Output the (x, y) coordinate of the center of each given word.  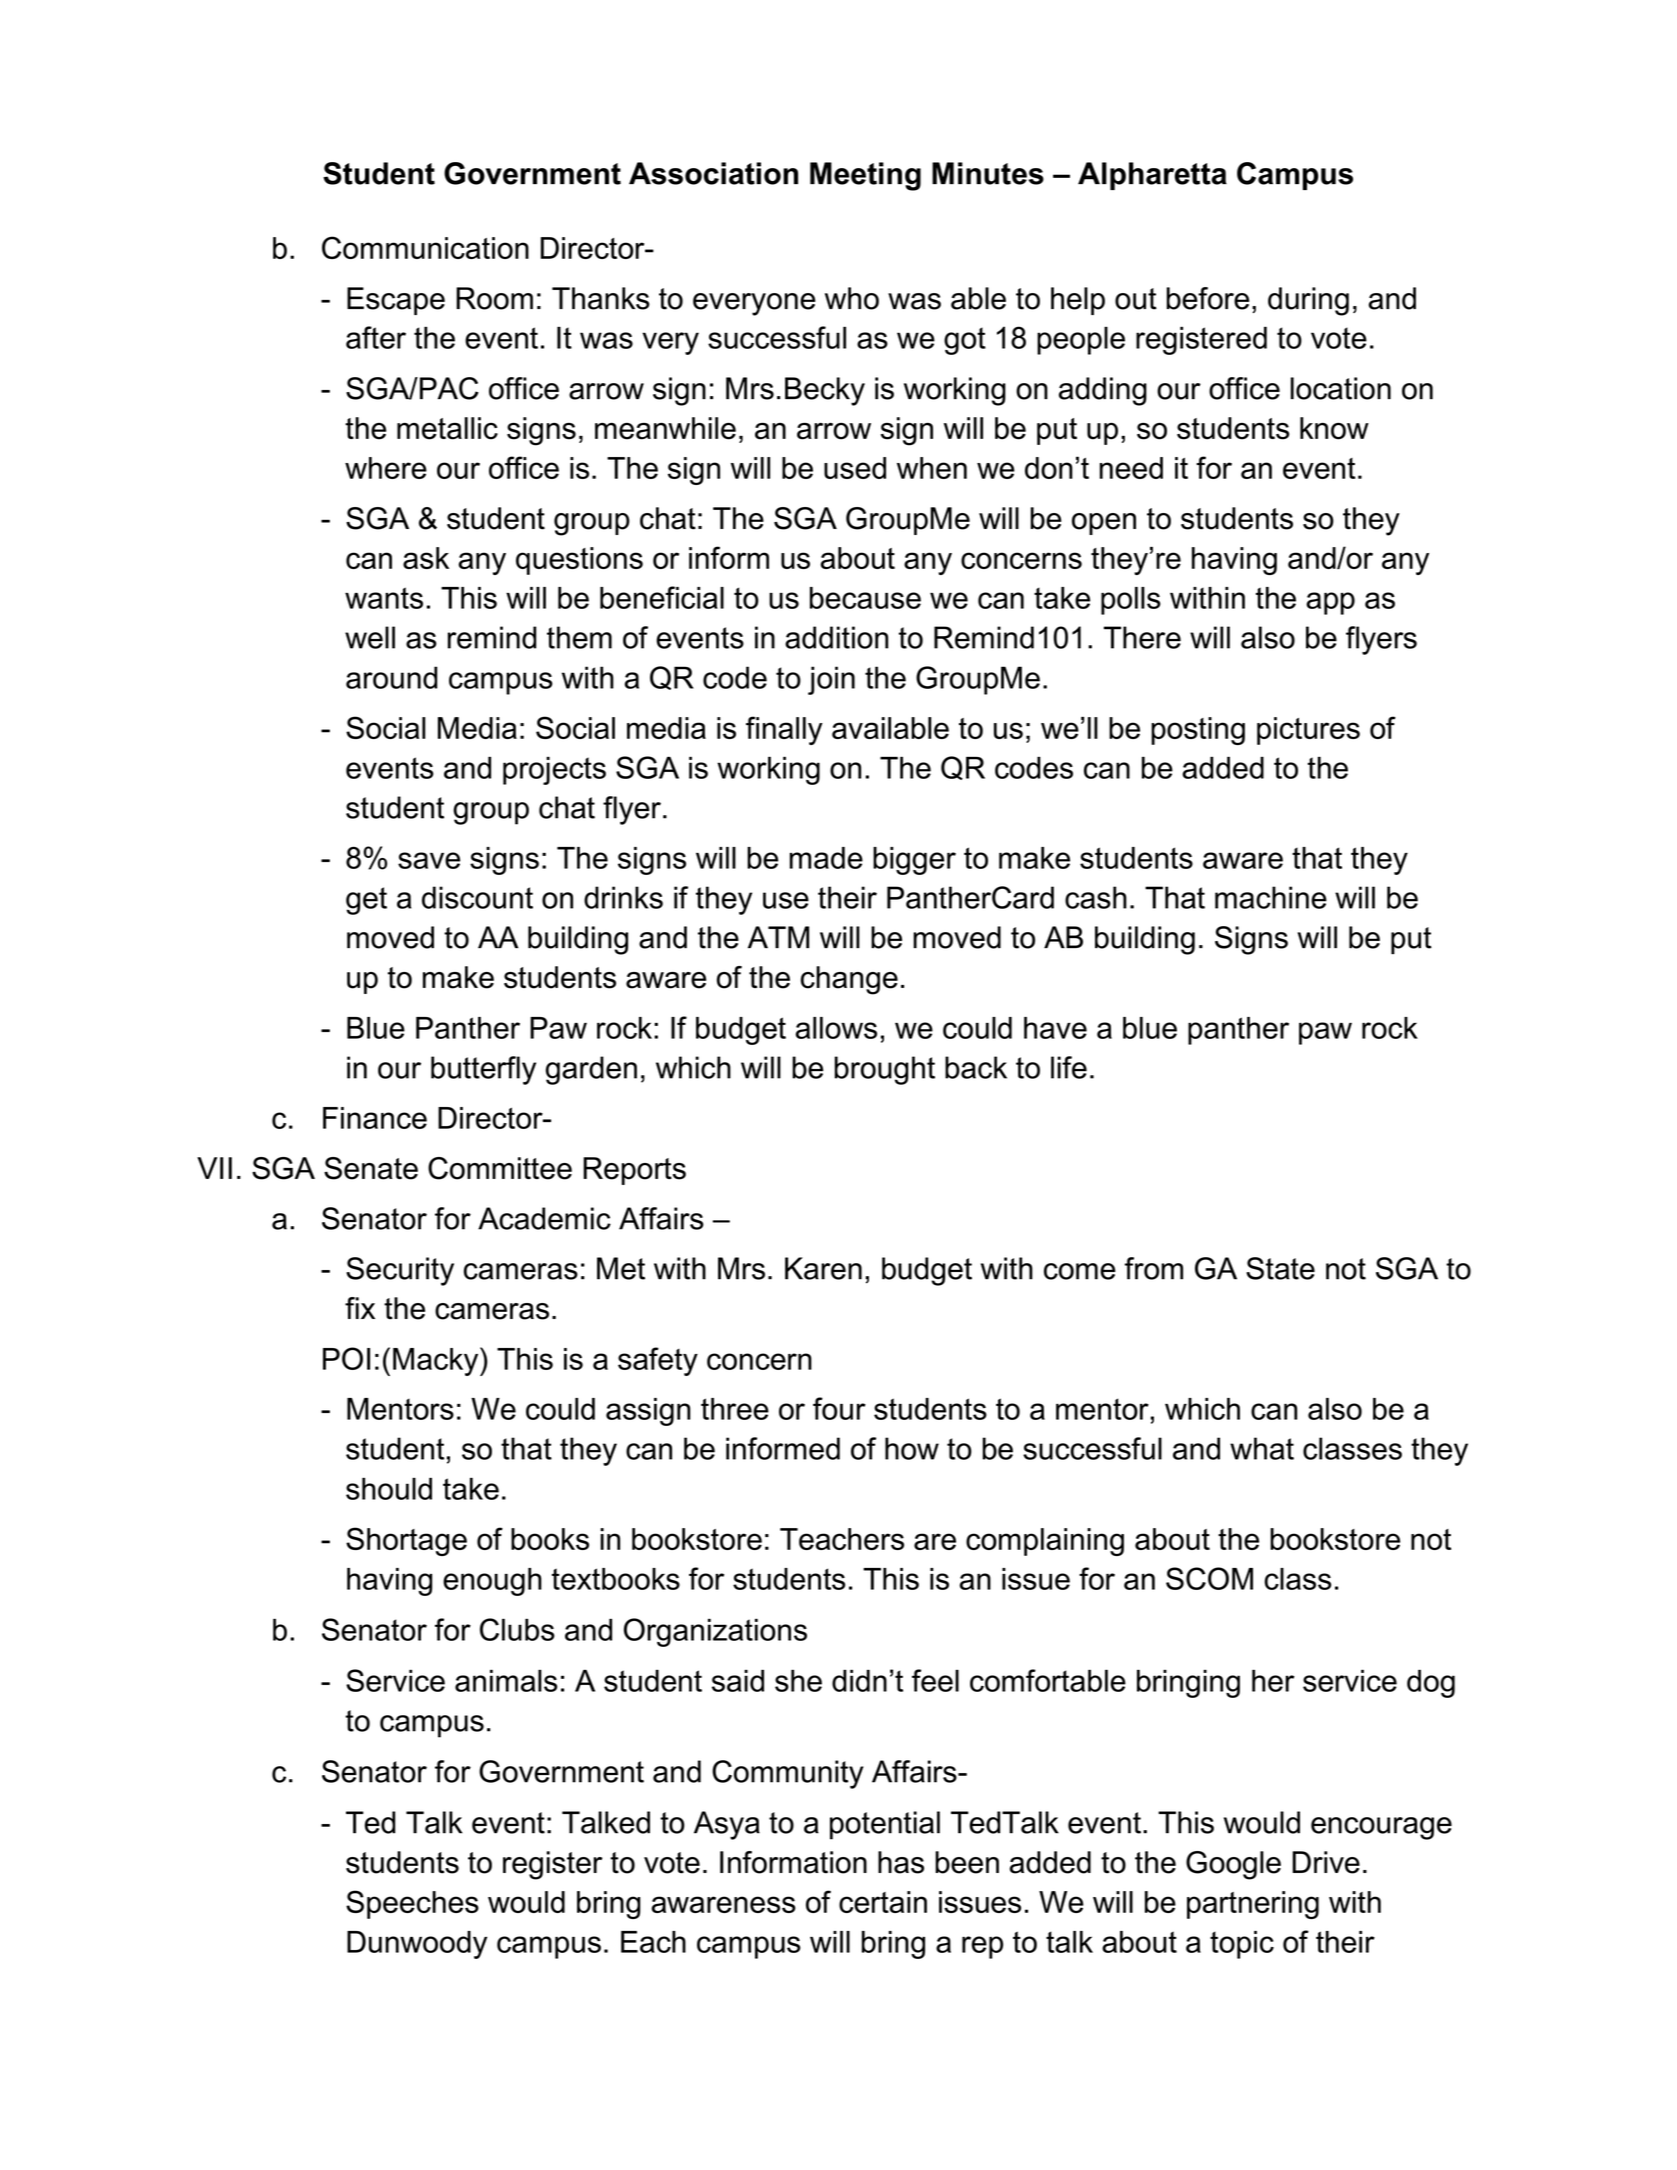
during (1308, 301)
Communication (425, 247)
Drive (1326, 1862)
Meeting (865, 176)
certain (883, 1902)
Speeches (412, 1904)
